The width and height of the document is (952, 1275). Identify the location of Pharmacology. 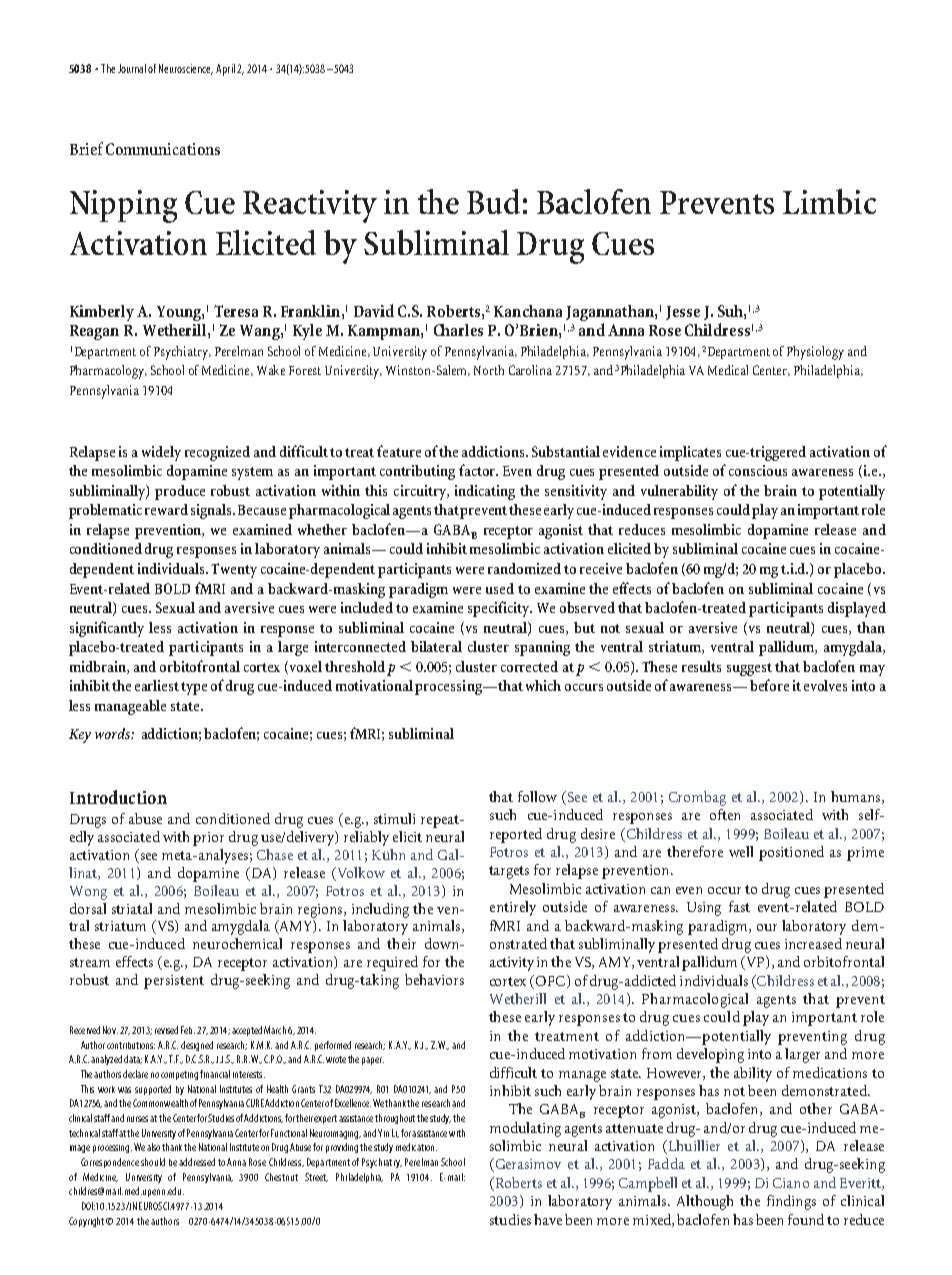
(108, 372).
